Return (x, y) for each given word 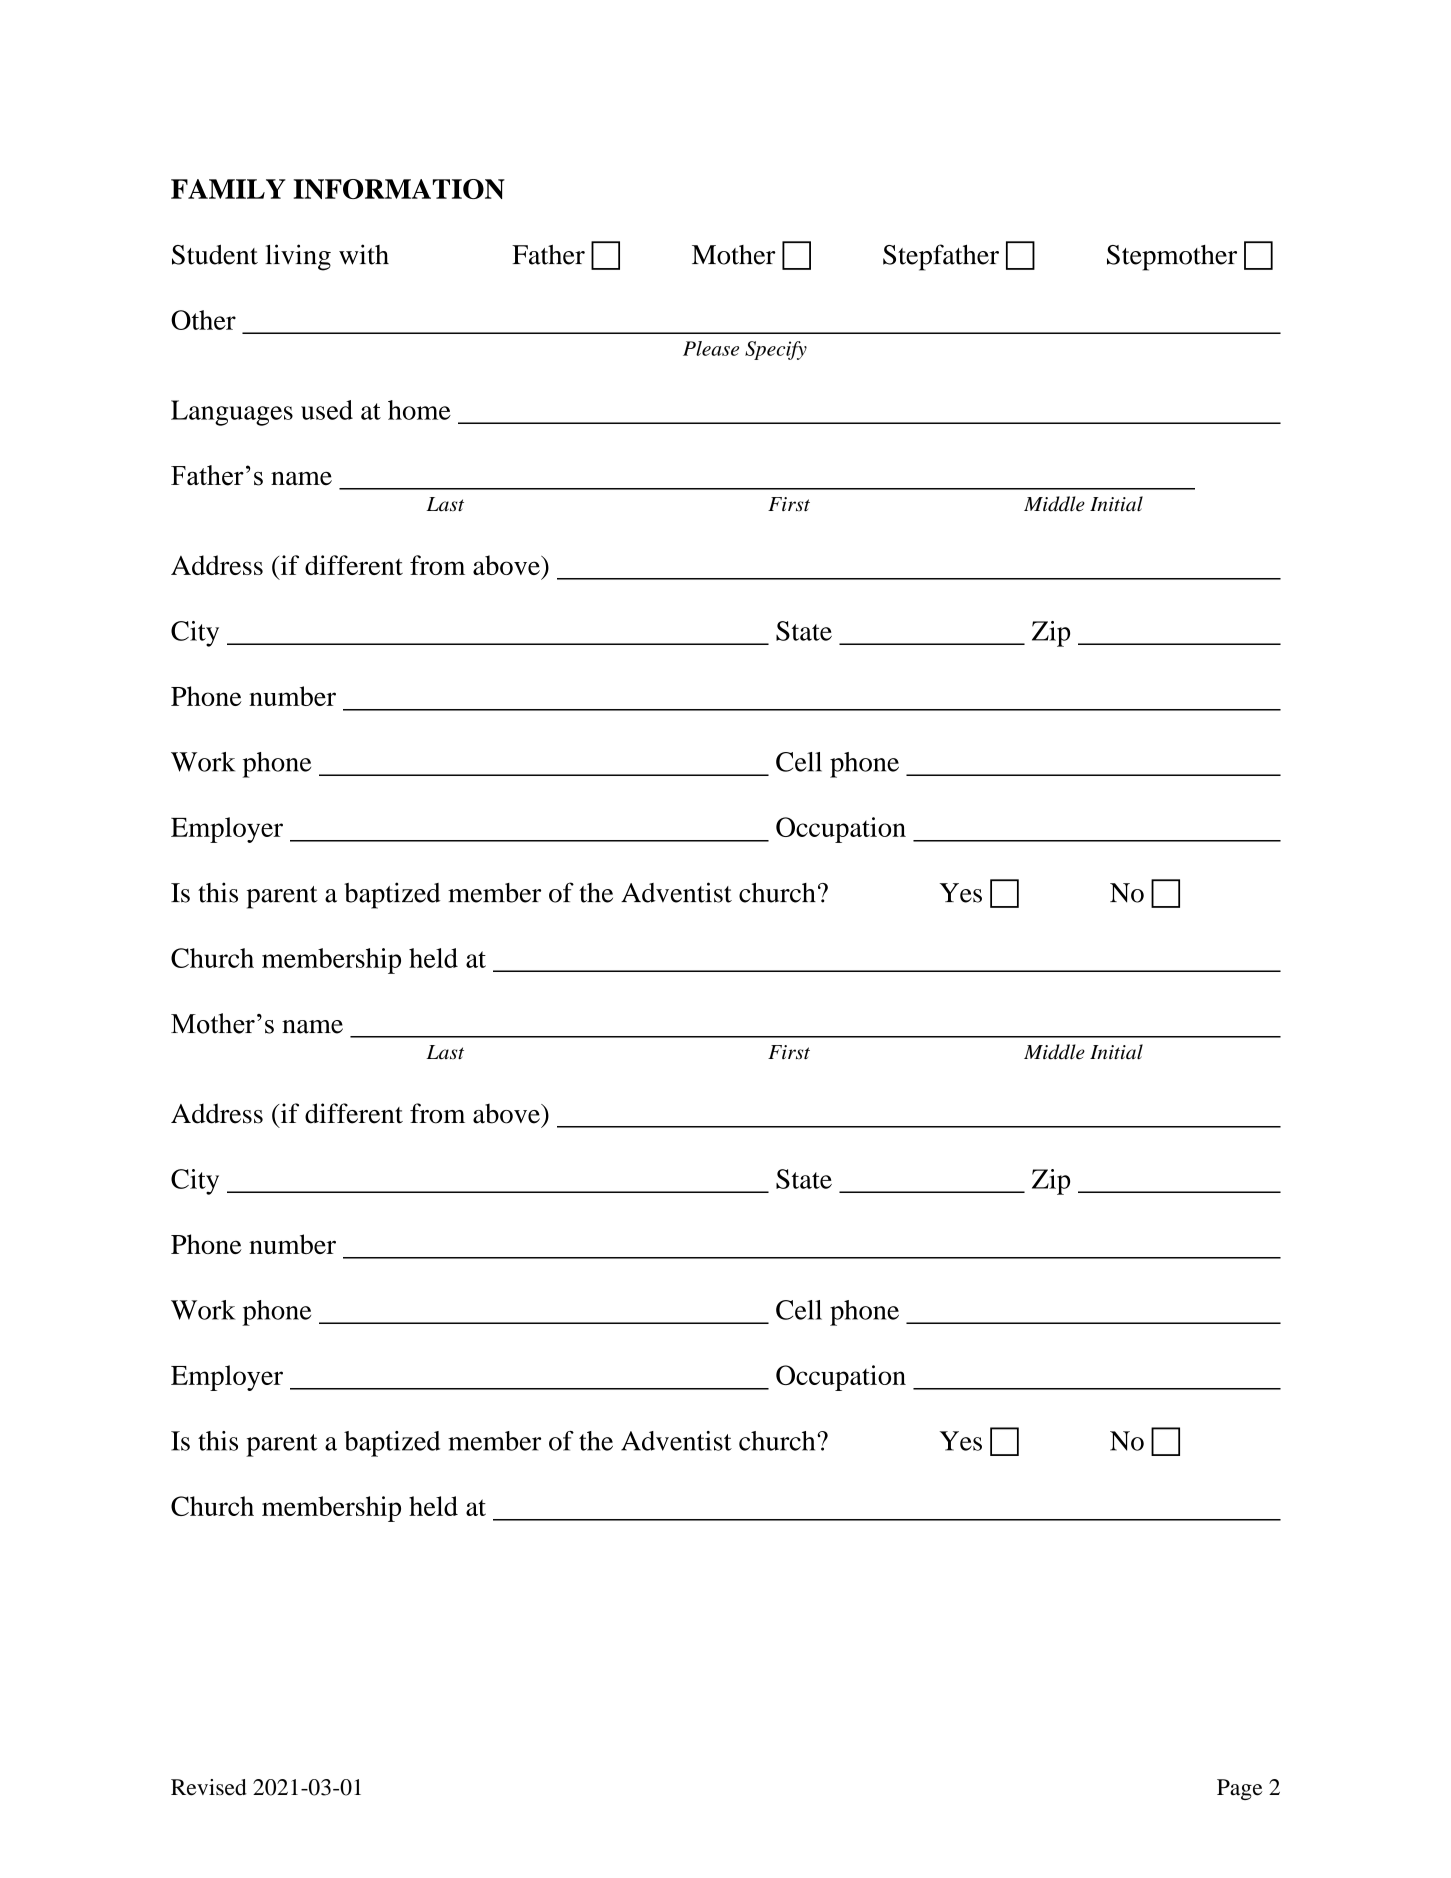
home (419, 410)
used (327, 410)
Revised (209, 1787)
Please (711, 348)
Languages (232, 413)
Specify (776, 350)
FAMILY (228, 189)
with (364, 254)
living (298, 257)
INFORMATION (399, 189)
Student (215, 254)
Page (1240, 1789)
